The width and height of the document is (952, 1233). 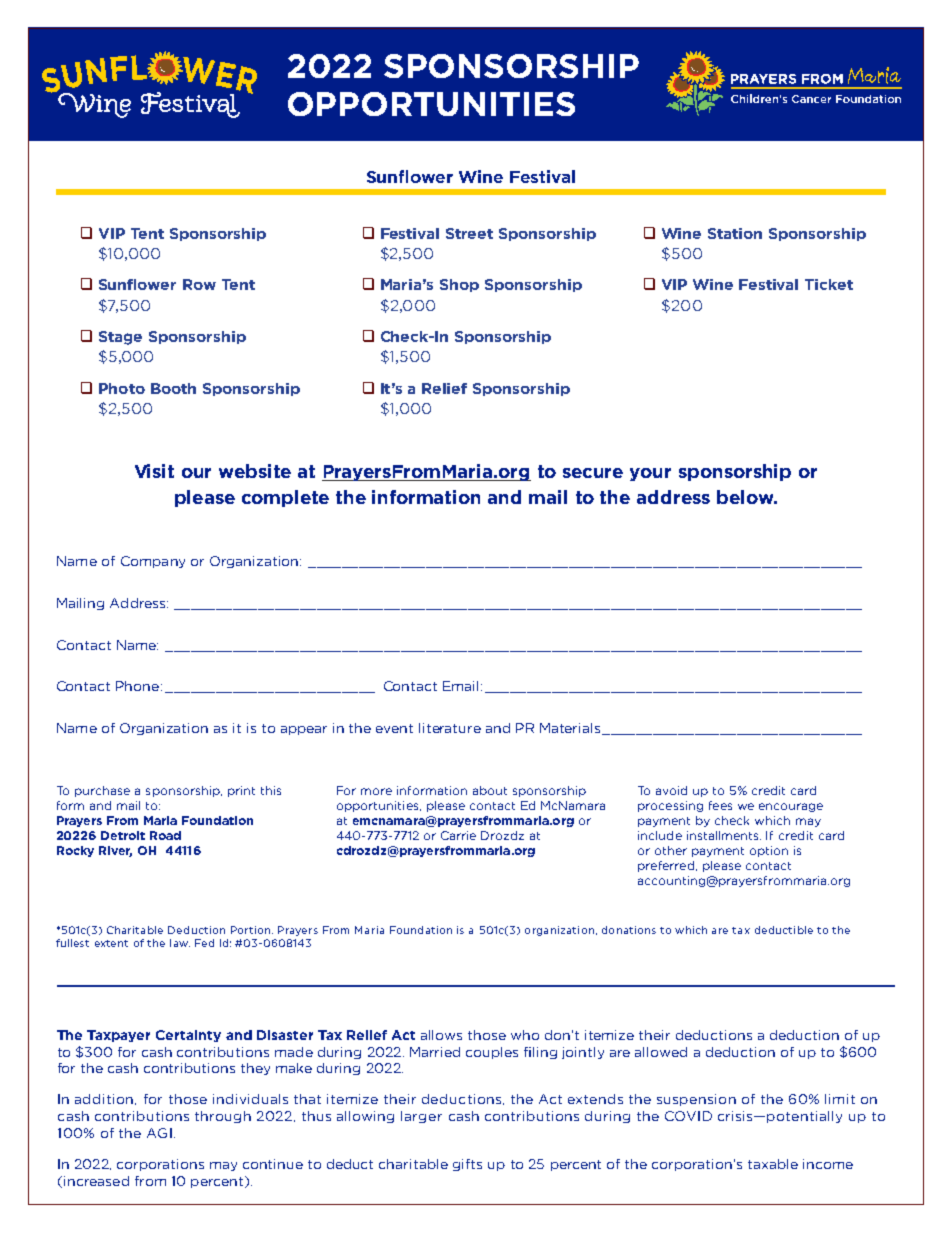 What do you see at coordinates (159, 1133) in the document?
I see `AGI` at bounding box center [159, 1133].
